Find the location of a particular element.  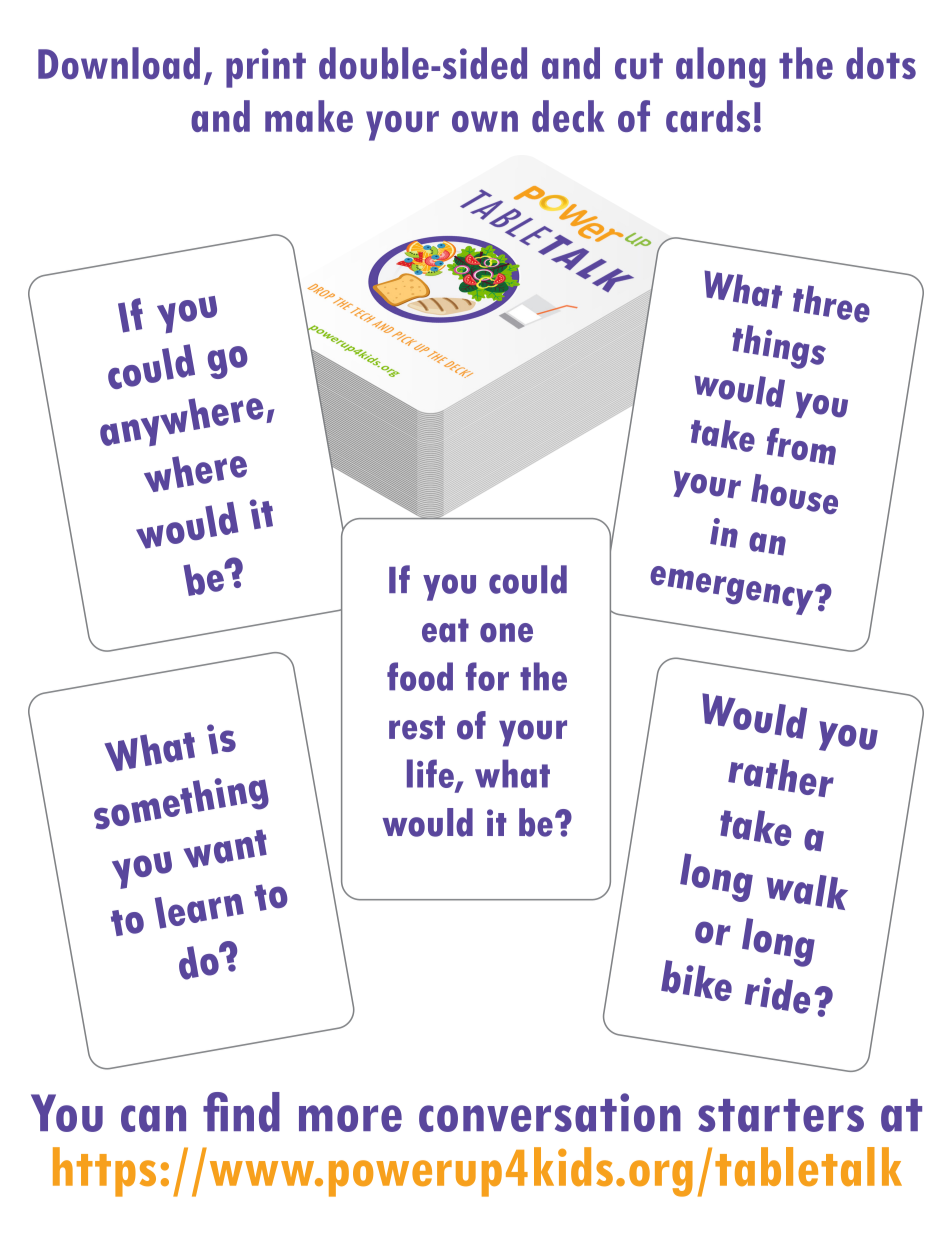

dots is located at coordinates (881, 63).
